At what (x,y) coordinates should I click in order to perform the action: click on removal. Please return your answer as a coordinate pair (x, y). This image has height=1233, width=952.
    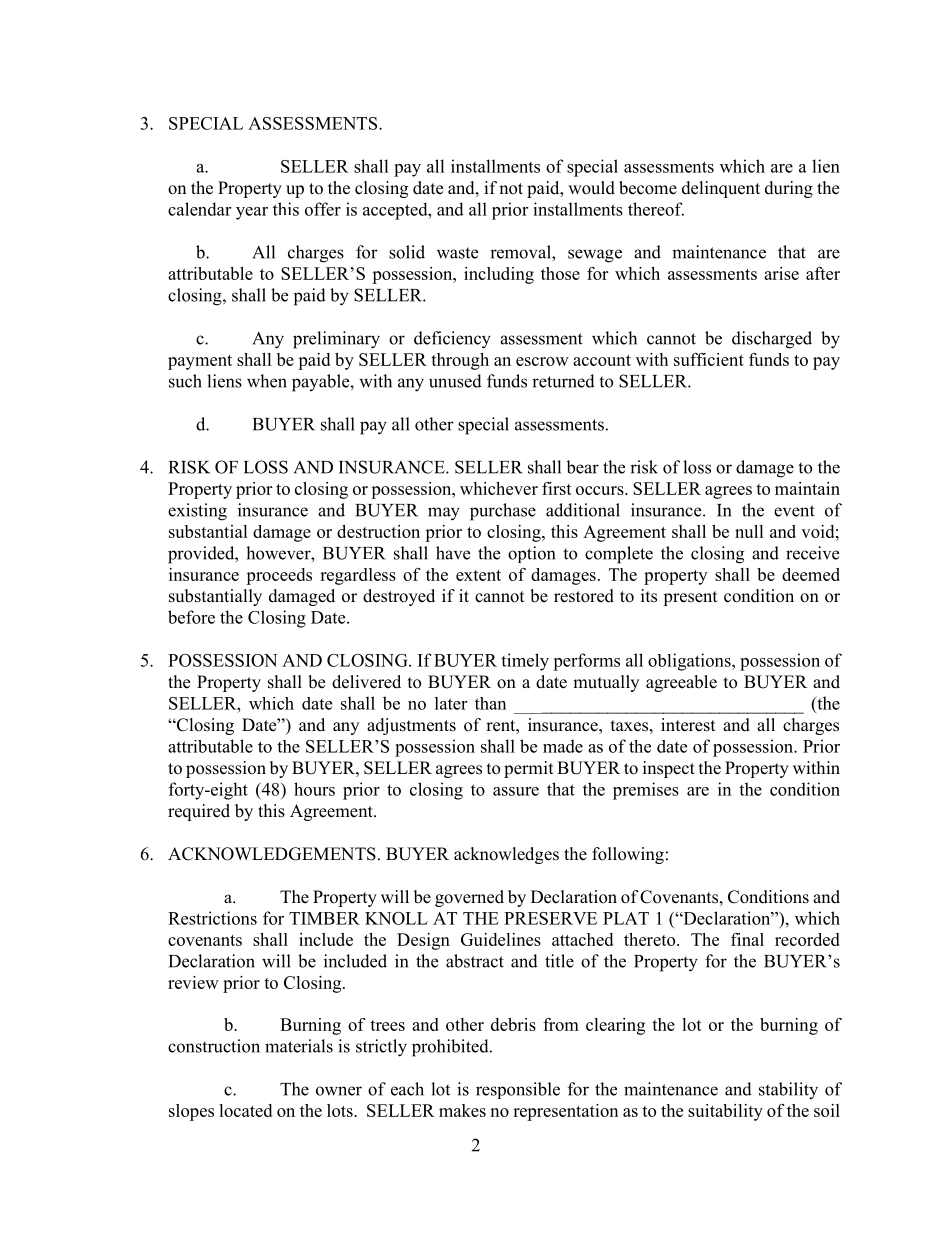
    Looking at the image, I should click on (521, 252).
